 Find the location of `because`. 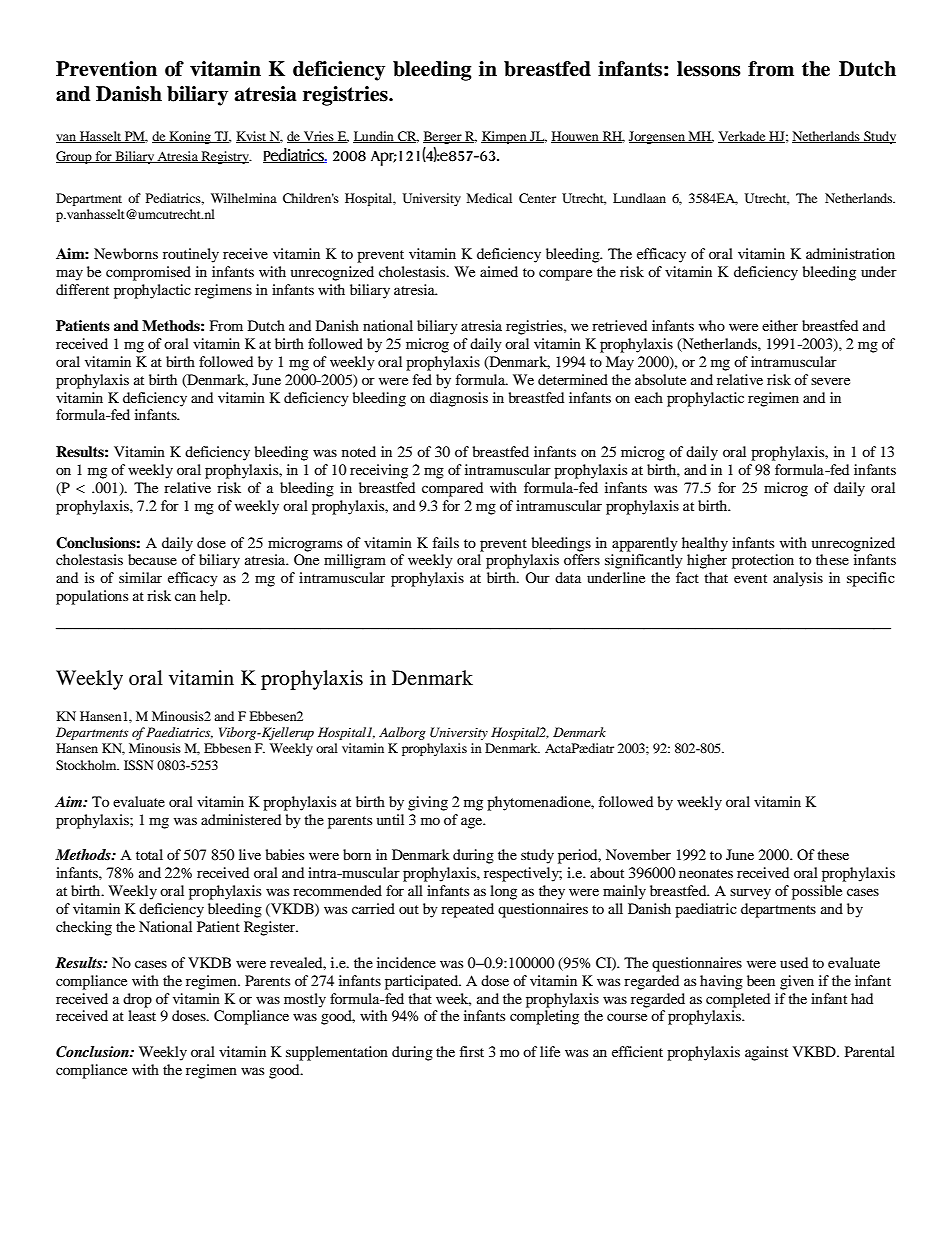

because is located at coordinates (152, 559).
